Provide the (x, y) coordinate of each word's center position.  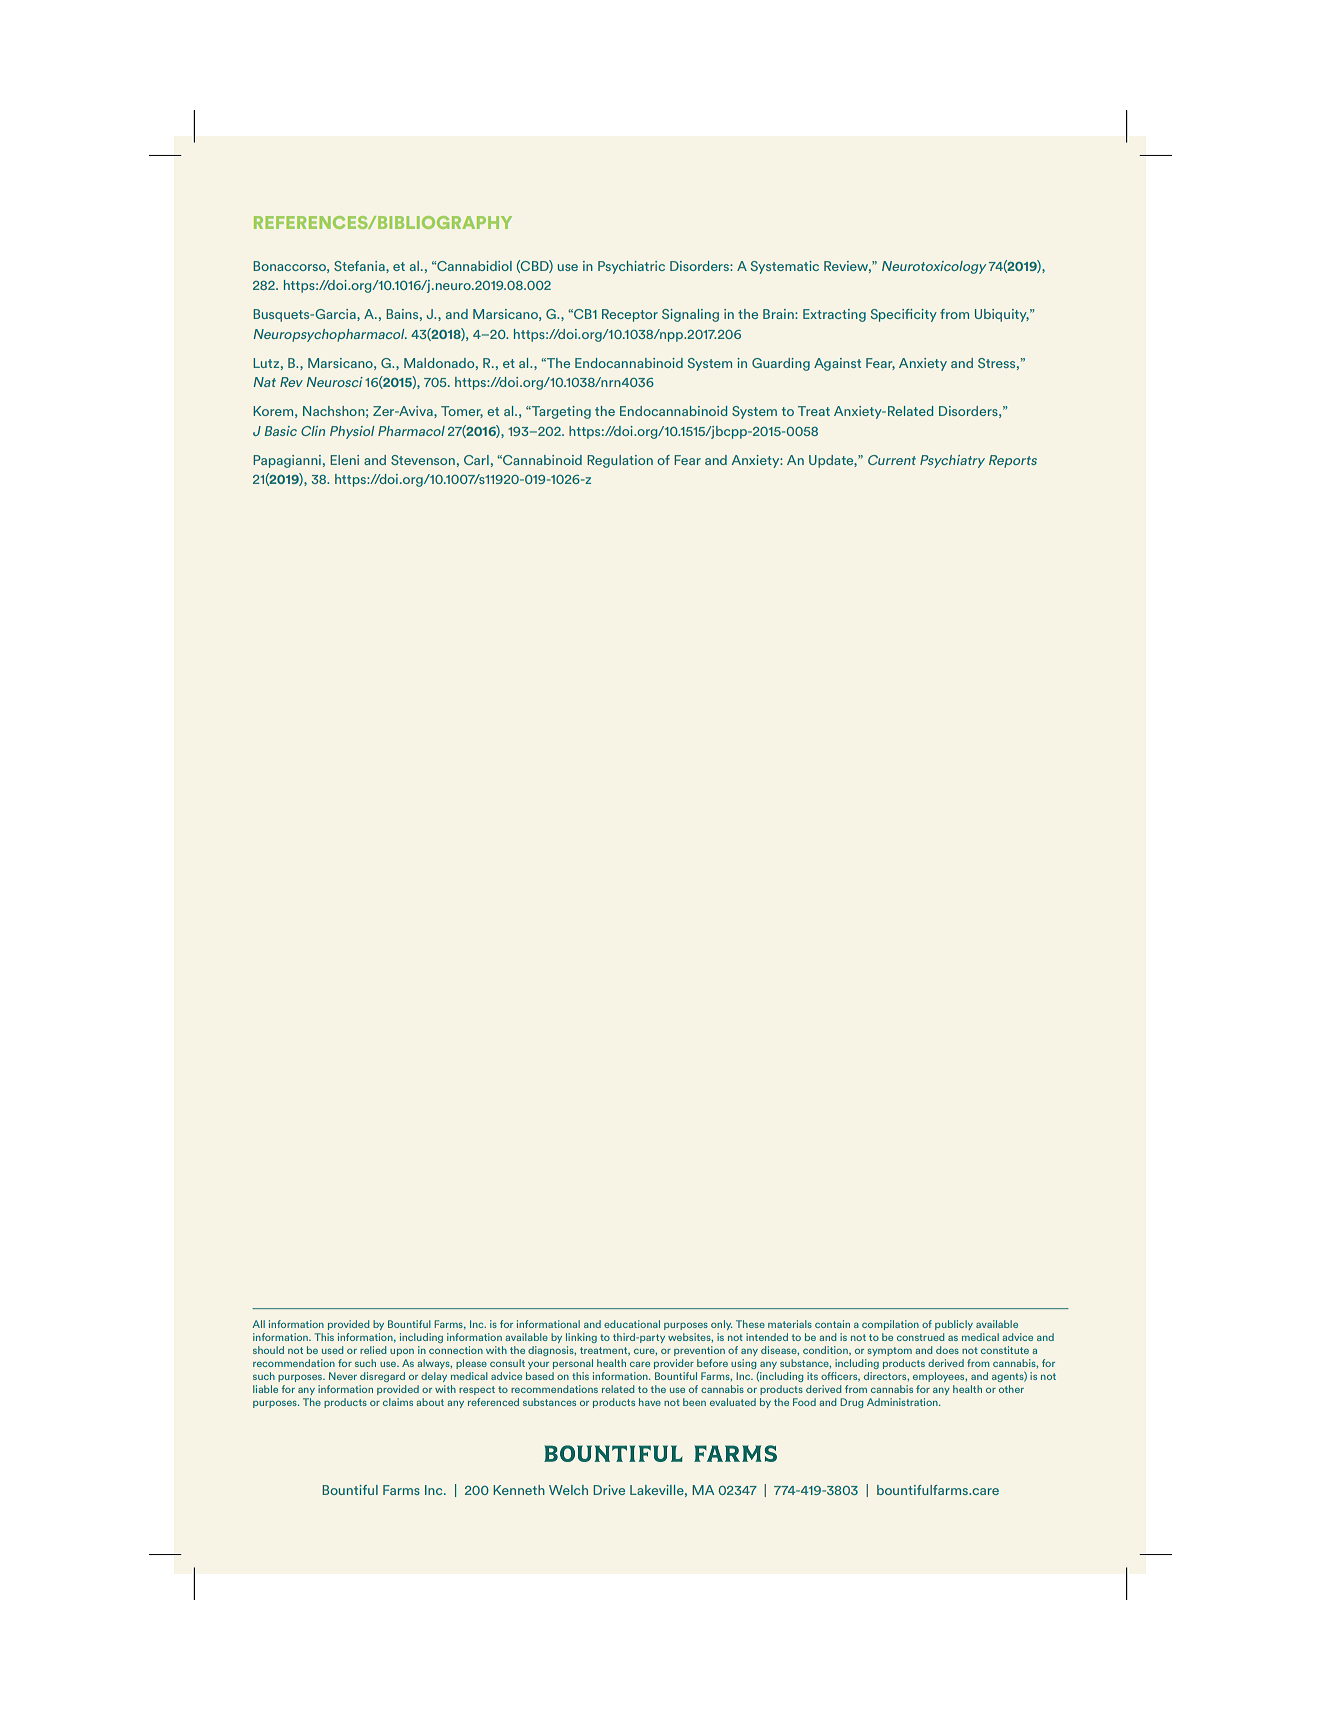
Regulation (620, 461)
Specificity (904, 315)
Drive (609, 1490)
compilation (890, 1325)
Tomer (462, 412)
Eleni (344, 460)
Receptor (630, 315)
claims (398, 1402)
